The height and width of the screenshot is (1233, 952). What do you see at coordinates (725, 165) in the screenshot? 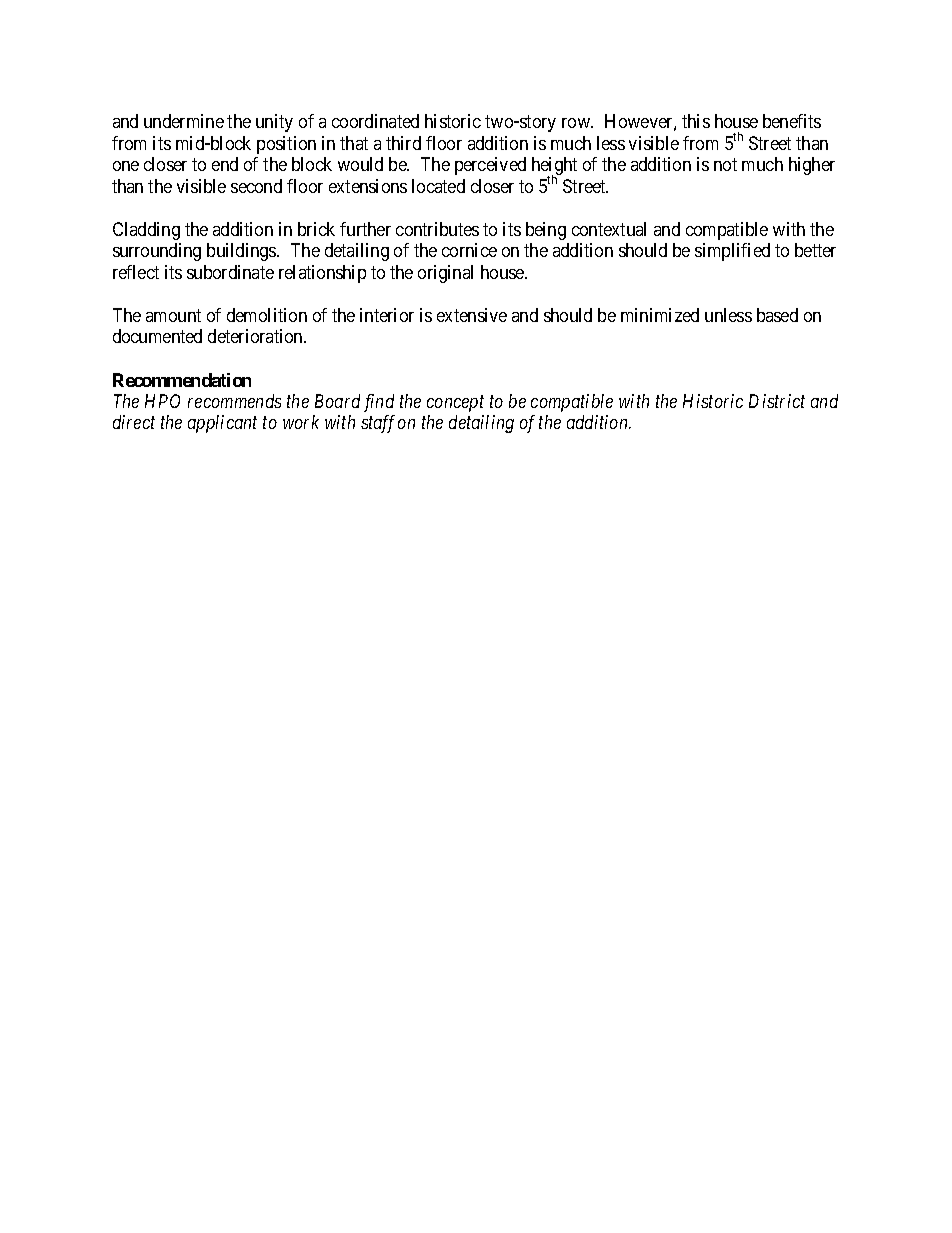
I see `not` at bounding box center [725, 165].
